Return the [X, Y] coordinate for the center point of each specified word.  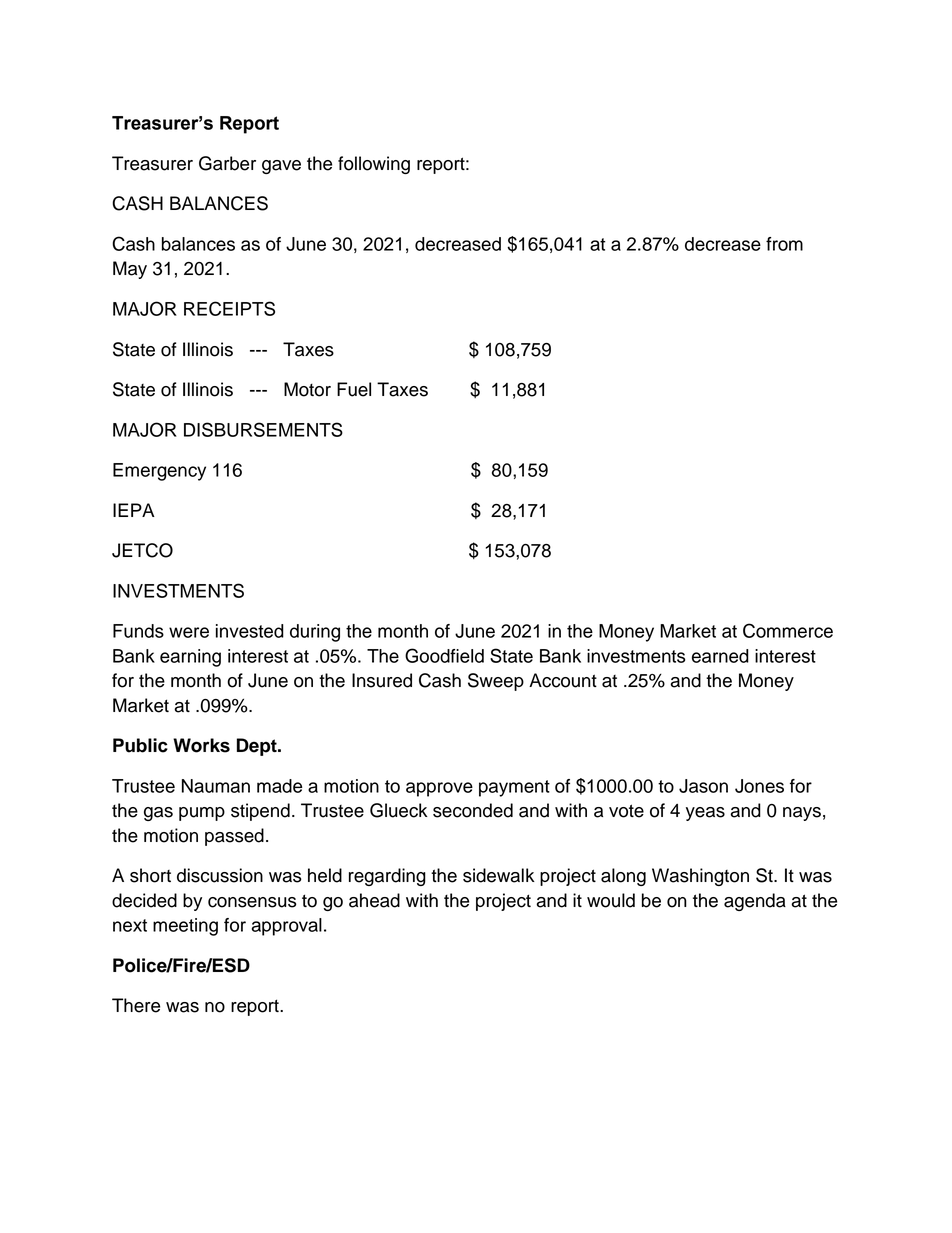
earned [720, 656]
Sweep [496, 682]
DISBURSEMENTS [263, 429]
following [374, 165]
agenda [755, 902]
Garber [227, 163]
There [136, 1005]
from [784, 244]
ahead [374, 900]
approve [439, 789]
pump [202, 814]
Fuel [354, 389]
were [189, 632]
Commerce [788, 630]
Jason [703, 786]
